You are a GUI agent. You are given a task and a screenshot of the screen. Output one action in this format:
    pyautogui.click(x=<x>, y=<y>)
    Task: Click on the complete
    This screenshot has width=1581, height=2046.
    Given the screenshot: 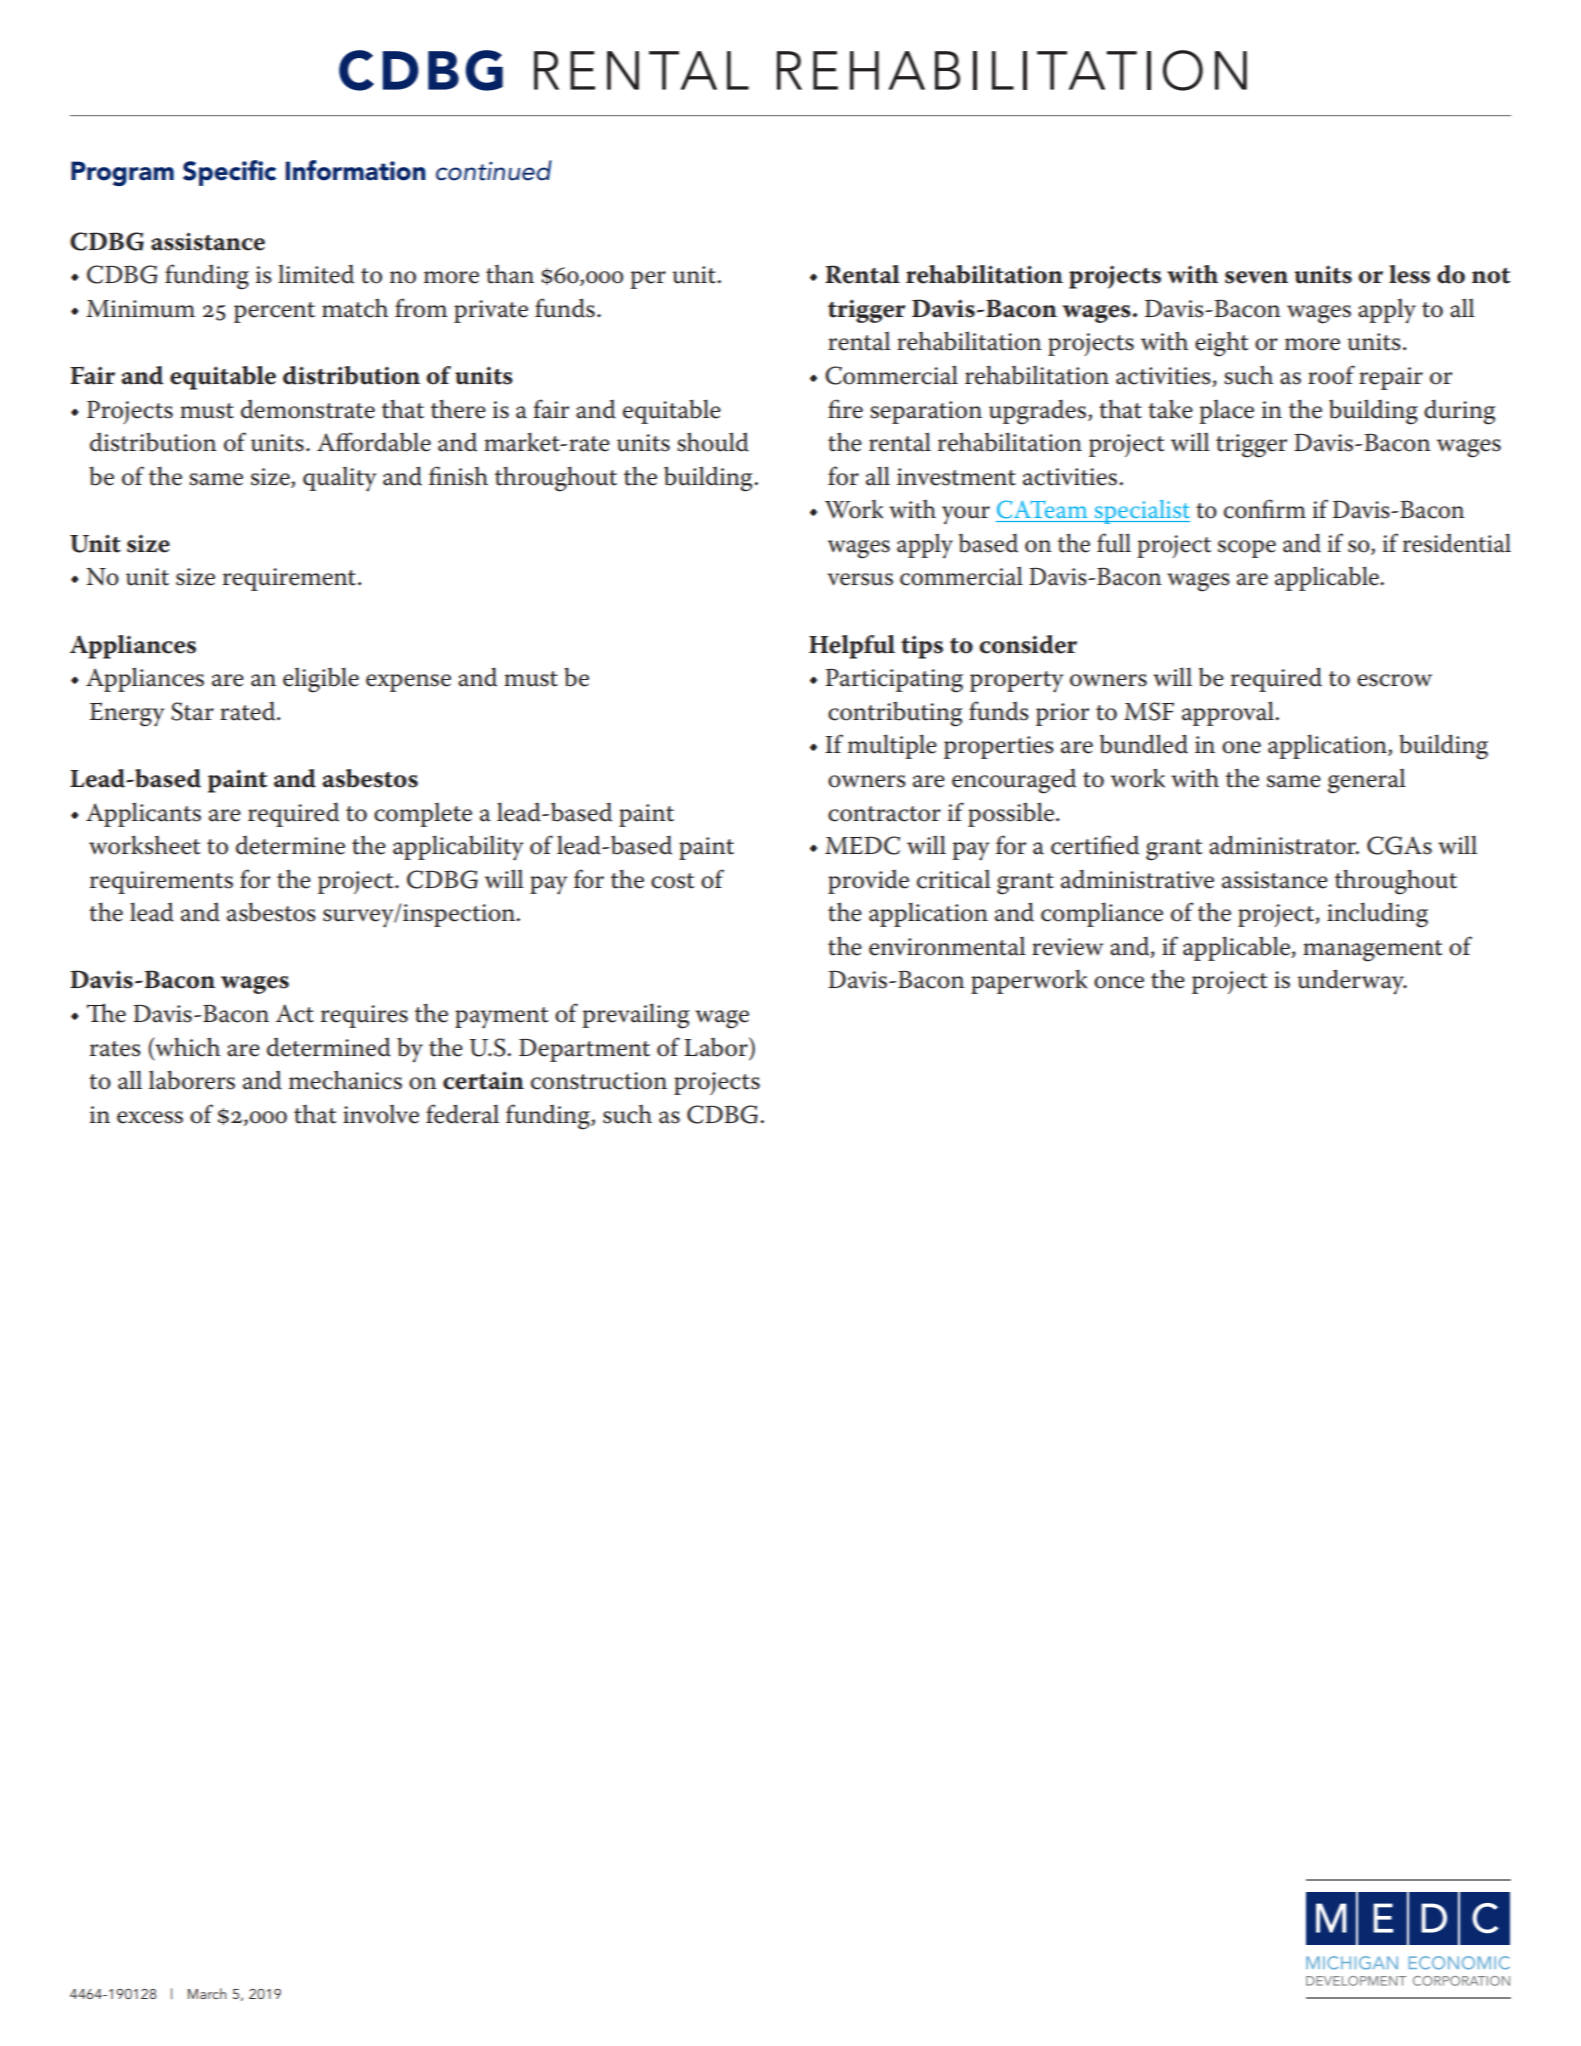 What is the action you would take?
    pyautogui.click(x=423, y=815)
